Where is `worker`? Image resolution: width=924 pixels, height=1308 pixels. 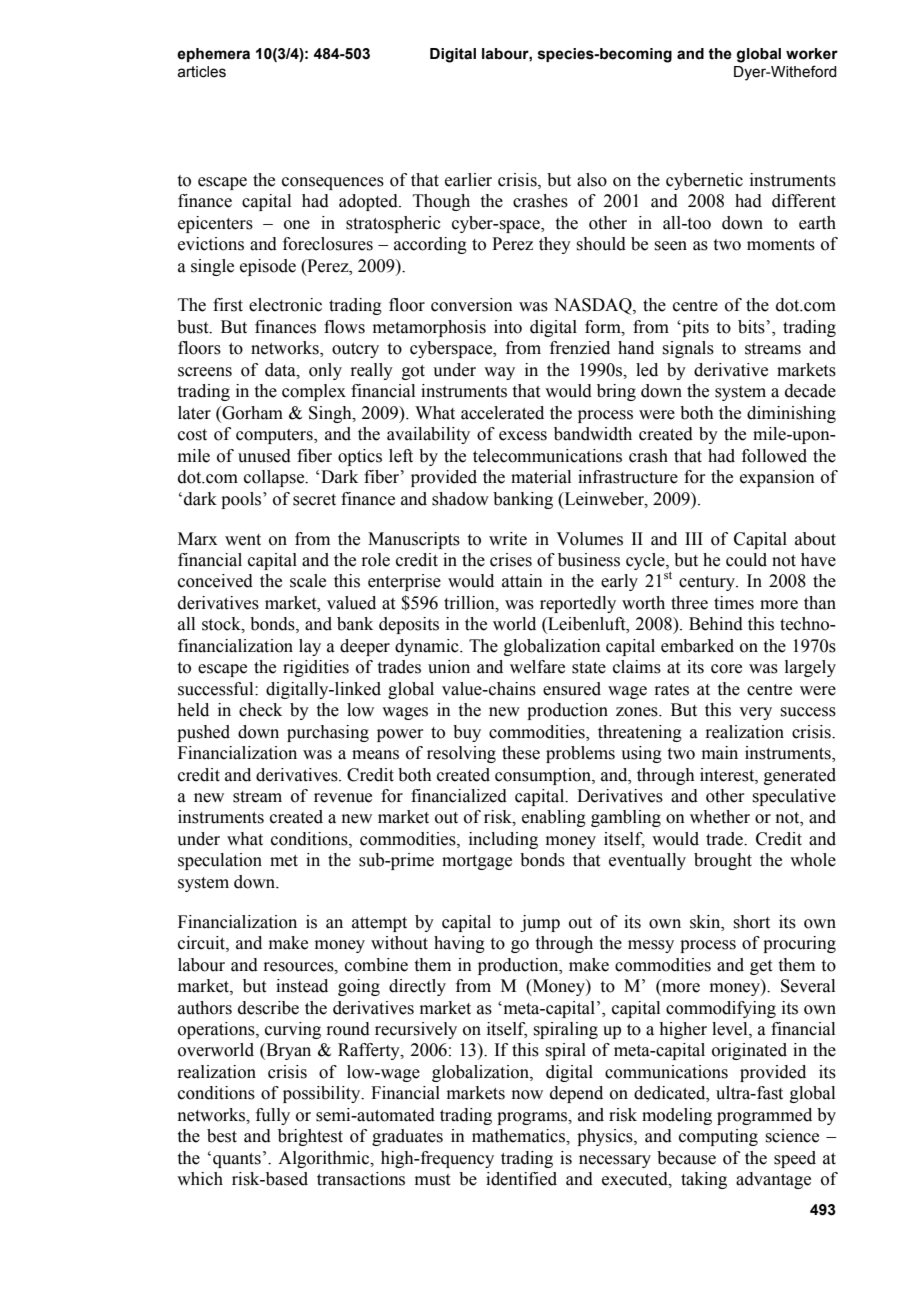 worker is located at coordinates (812, 54).
